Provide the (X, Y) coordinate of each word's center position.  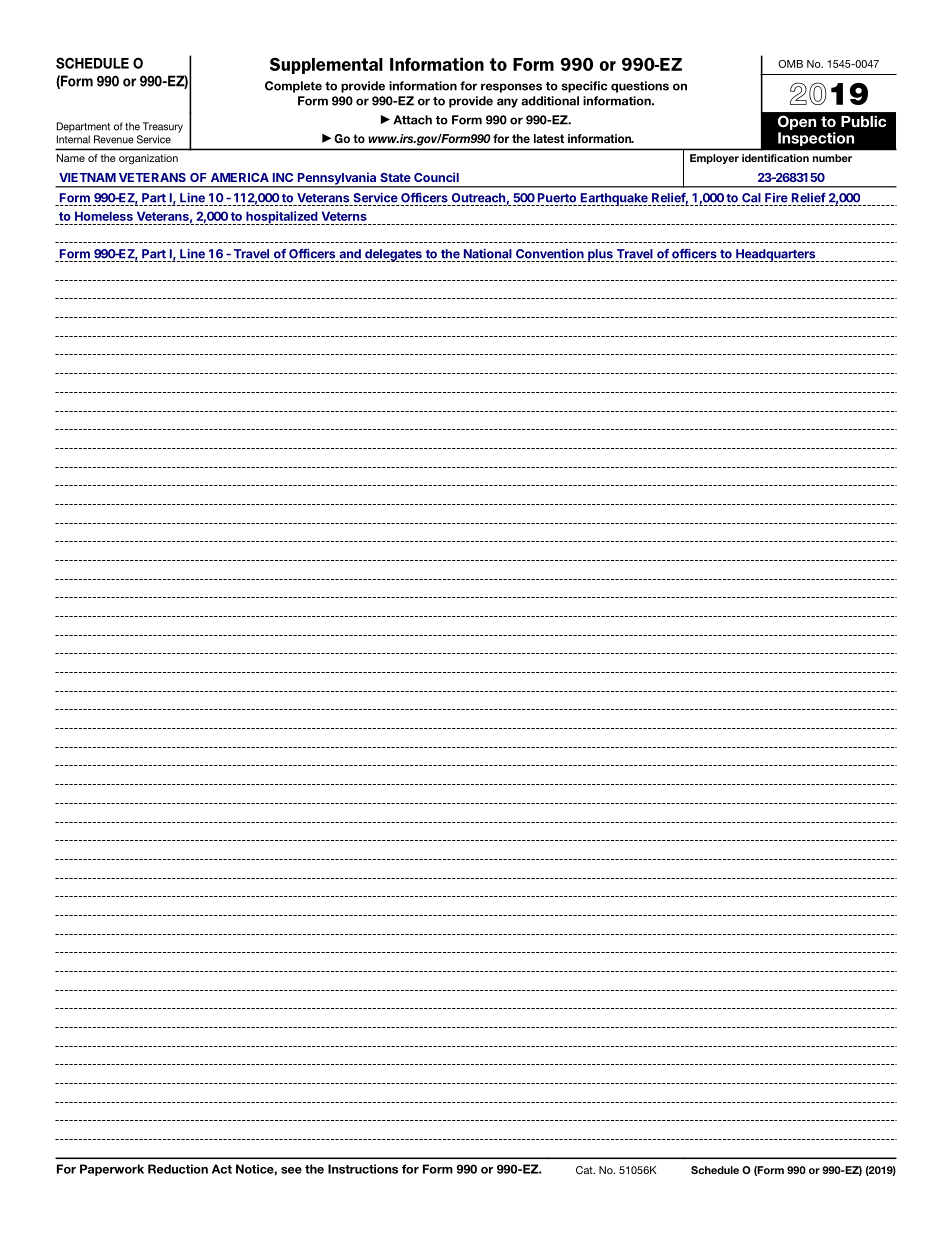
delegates (393, 255)
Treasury (163, 127)
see (291, 1170)
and (350, 254)
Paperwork (112, 1170)
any (507, 103)
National (488, 254)
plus (600, 255)
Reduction (178, 1169)
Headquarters (775, 255)
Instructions (363, 1169)
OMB (790, 64)
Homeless (104, 216)
